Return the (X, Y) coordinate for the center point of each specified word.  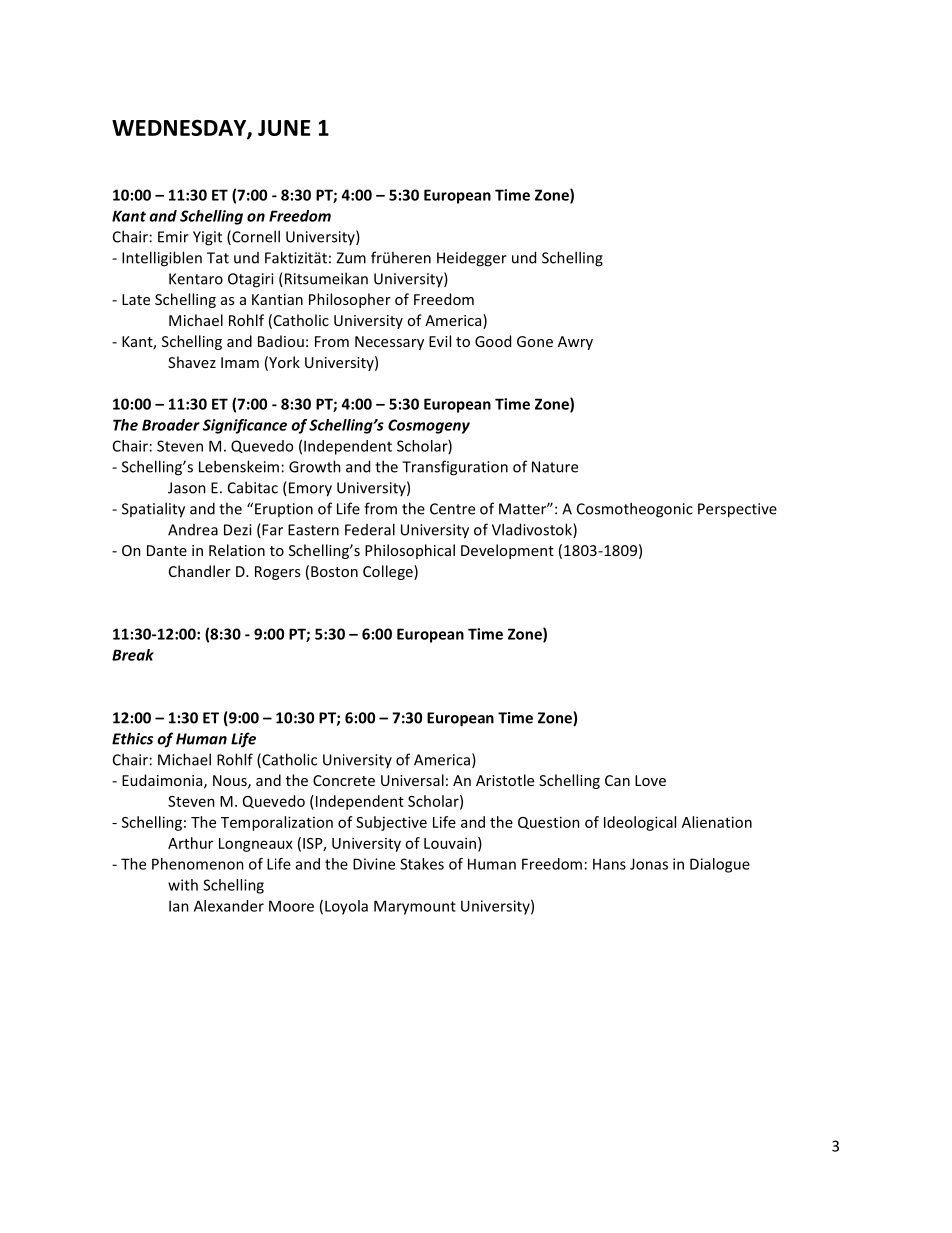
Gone (535, 341)
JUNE (284, 128)
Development (507, 551)
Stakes (422, 864)
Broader (171, 425)
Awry (575, 343)
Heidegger (472, 259)
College (389, 572)
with (183, 885)
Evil (440, 341)
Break (133, 655)
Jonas (649, 864)
